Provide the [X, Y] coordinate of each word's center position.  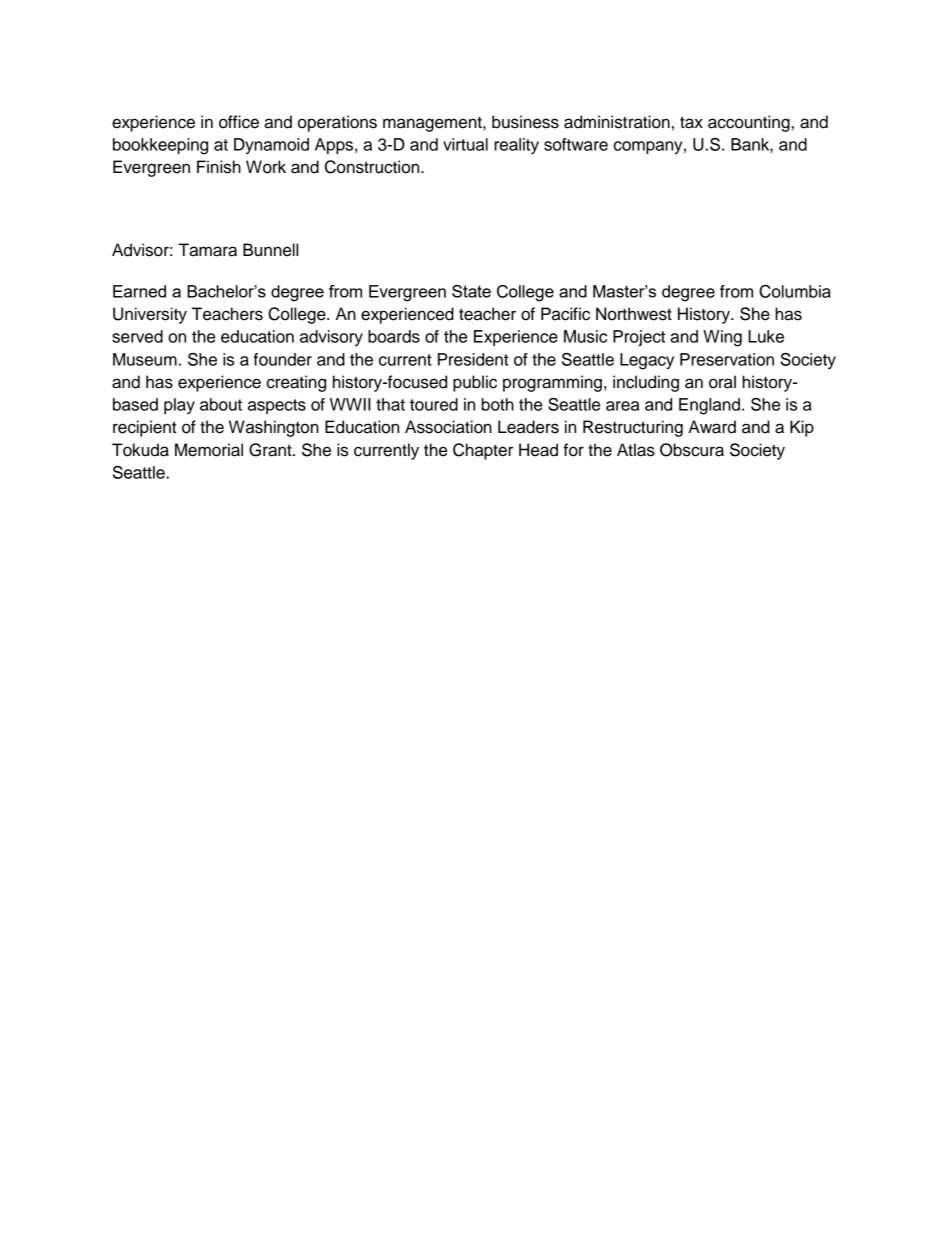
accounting [749, 123]
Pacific [565, 314]
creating [296, 383]
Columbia [795, 291]
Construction [373, 167]
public [475, 383]
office [239, 122]
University [150, 315]
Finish [219, 167]
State [471, 291]
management [433, 124]
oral [722, 382]
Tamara [207, 250]
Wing [722, 338]
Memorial [209, 450]
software [576, 144]
